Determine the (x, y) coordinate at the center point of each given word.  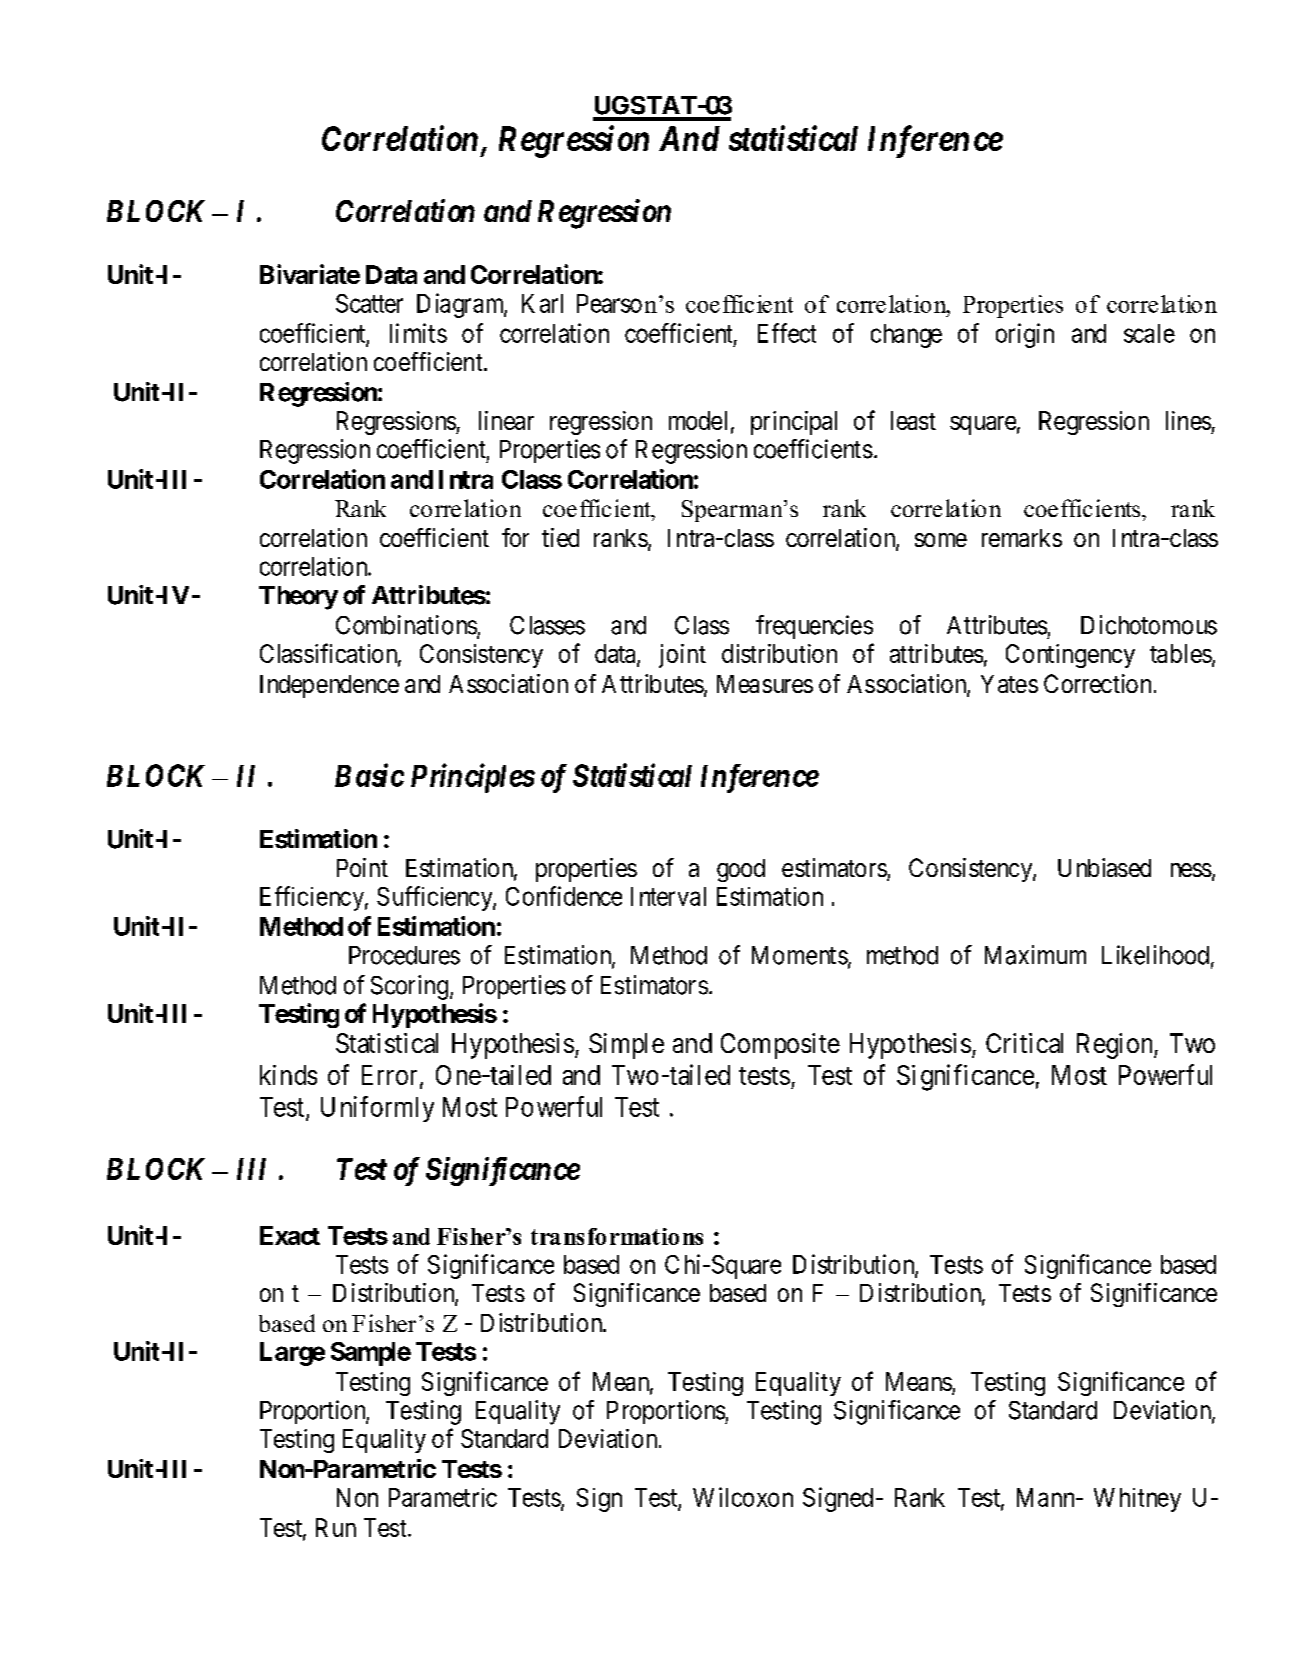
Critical (1024, 1043)
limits (418, 333)
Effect (787, 333)
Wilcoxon (743, 1497)
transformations (617, 1236)
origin (1025, 335)
